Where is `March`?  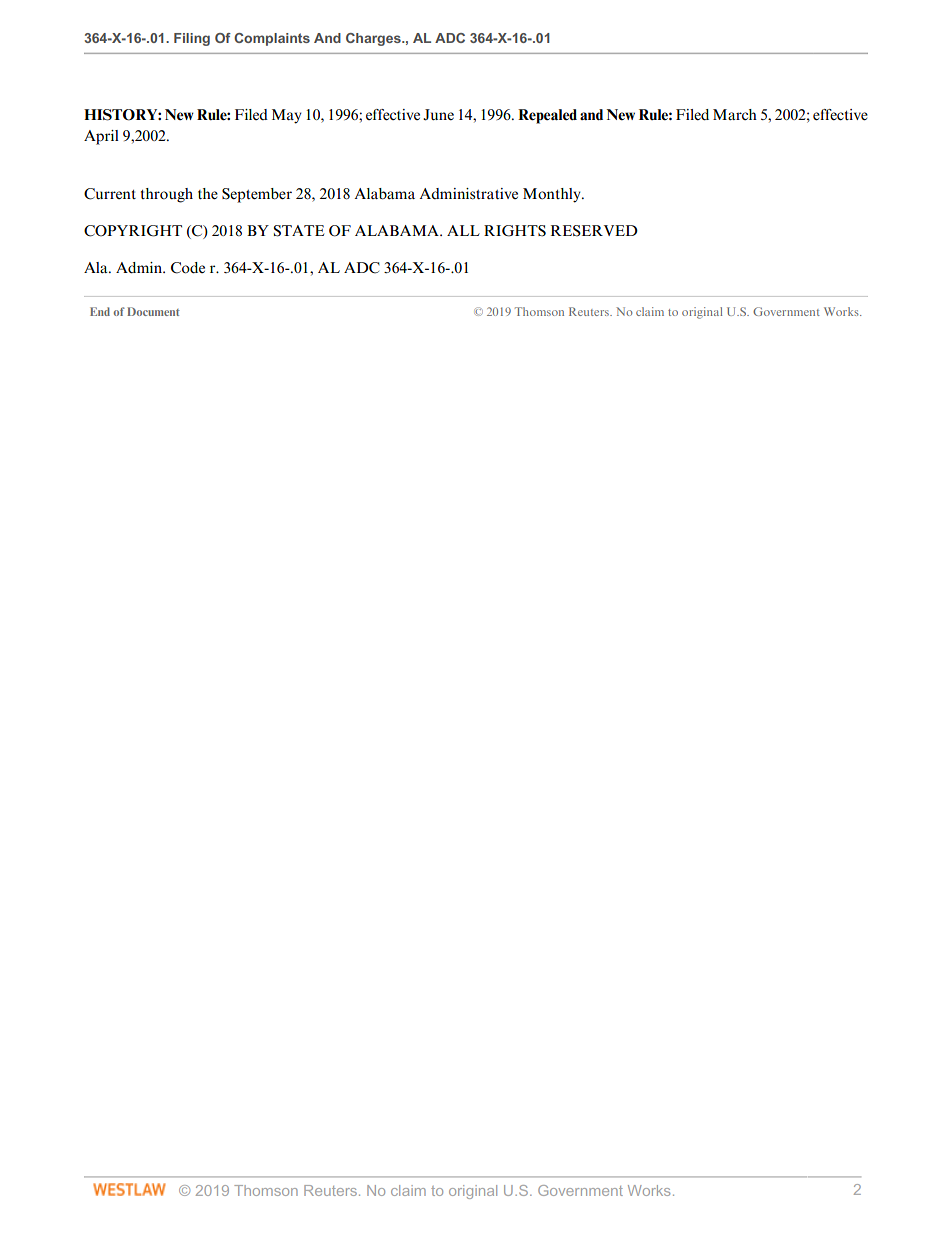 March is located at coordinates (735, 114).
